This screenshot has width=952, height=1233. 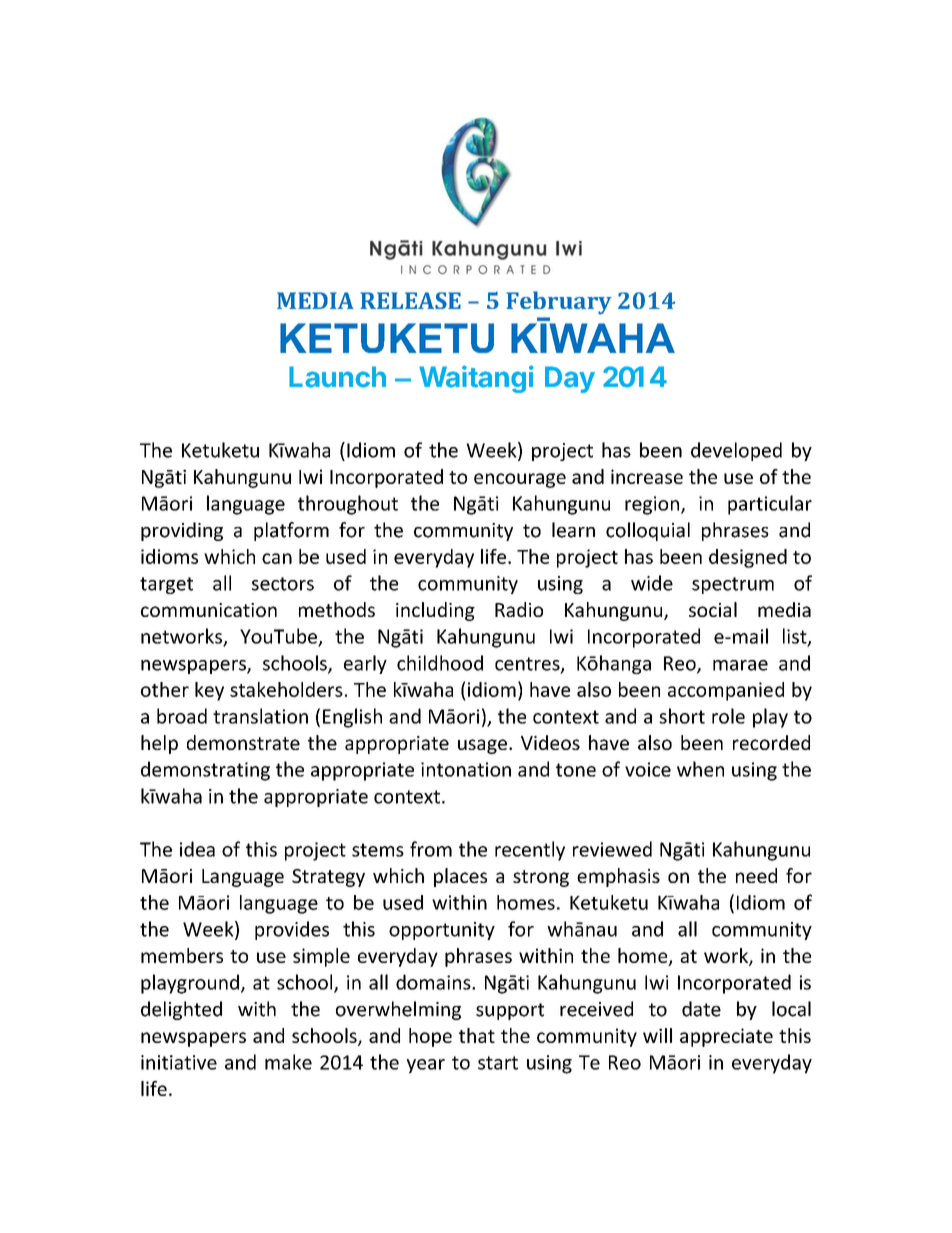 I want to click on accompanied, so click(x=726, y=691).
